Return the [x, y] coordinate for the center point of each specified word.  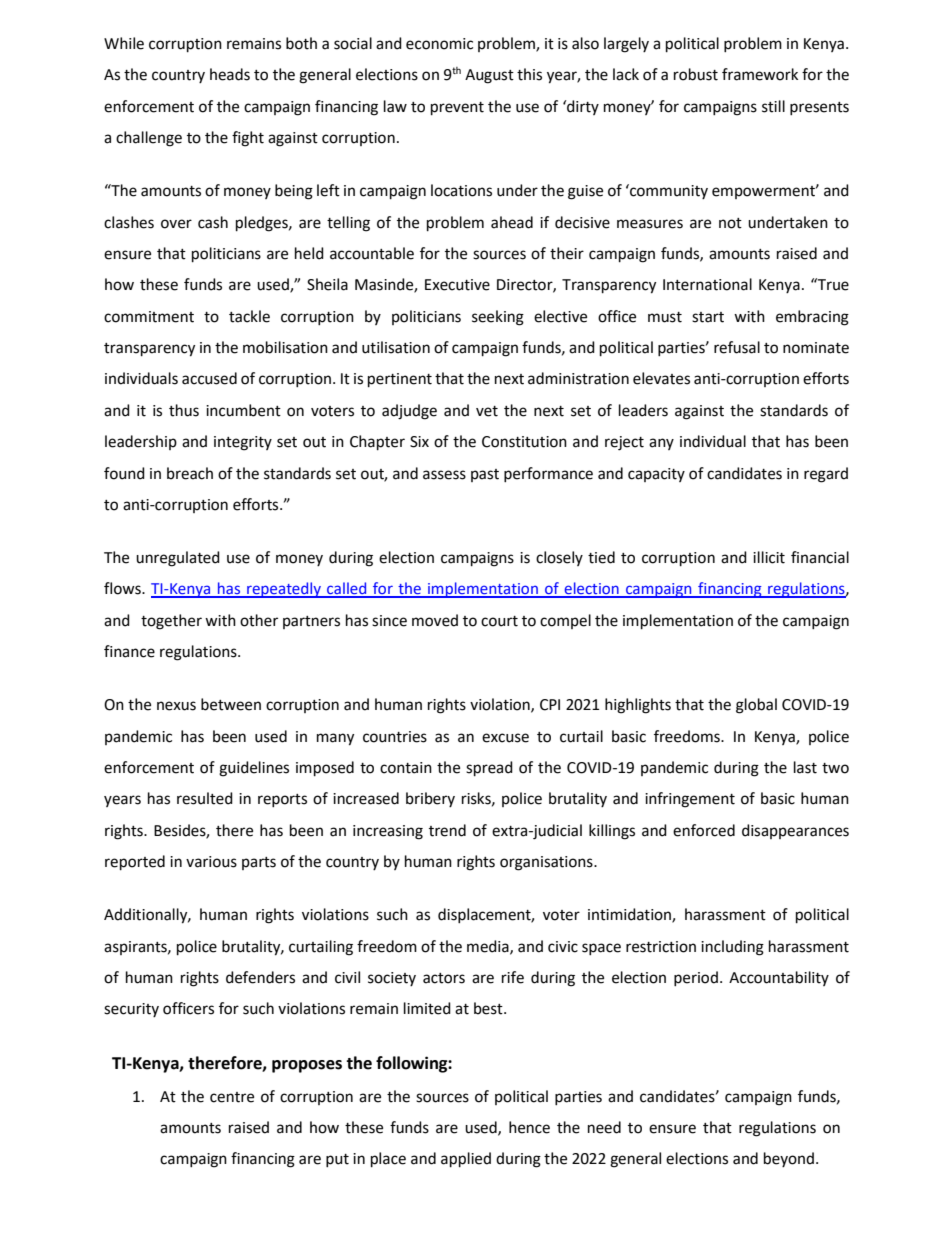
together [171, 622]
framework [760, 74]
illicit [769, 557]
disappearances [795, 831]
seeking [498, 318]
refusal [737, 347]
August [489, 76]
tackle [249, 316]
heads [230, 74]
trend [447, 830]
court [499, 621]
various [211, 862]
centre [232, 1097]
